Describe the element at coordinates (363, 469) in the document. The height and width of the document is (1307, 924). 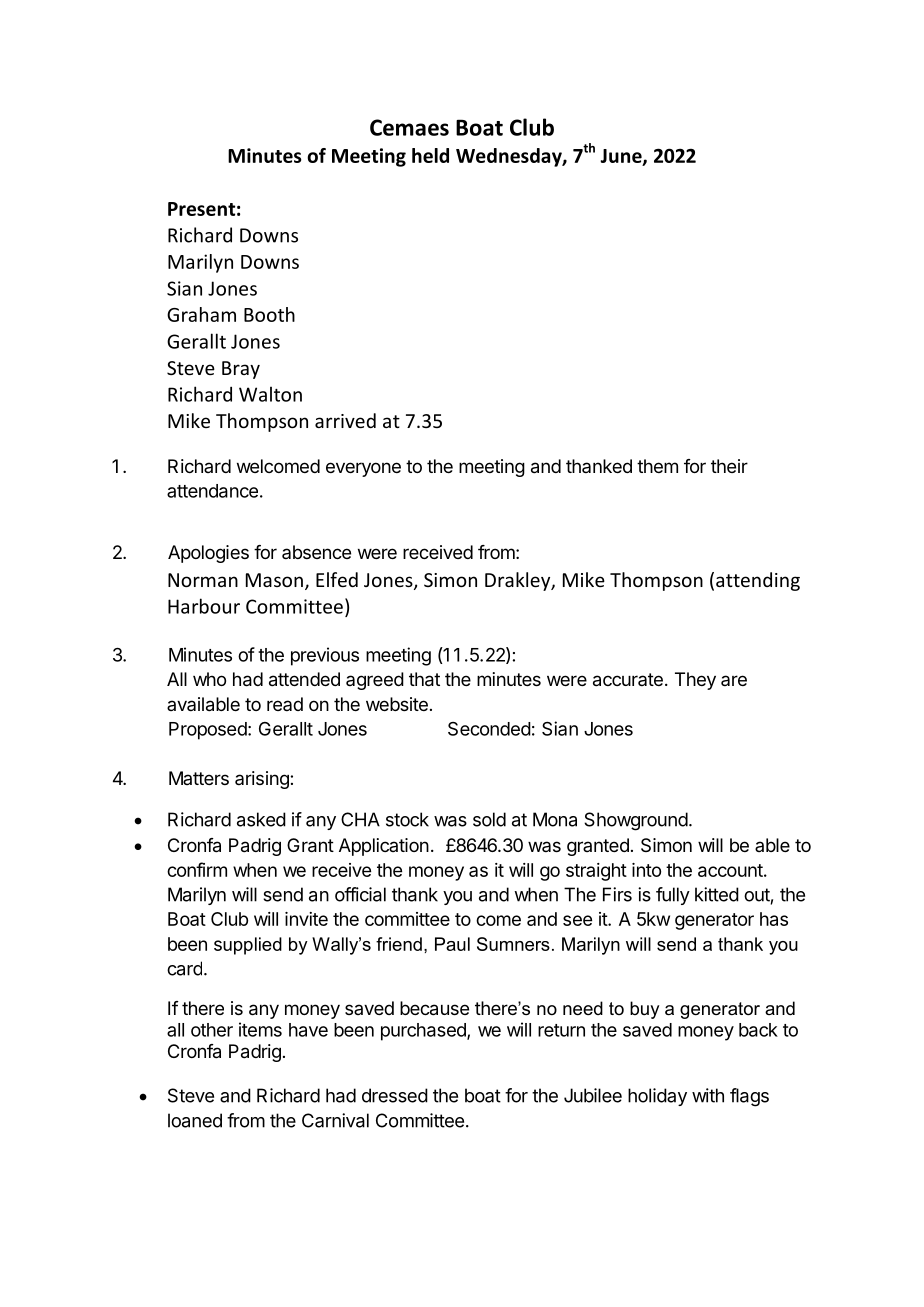
I see `everyone` at that location.
